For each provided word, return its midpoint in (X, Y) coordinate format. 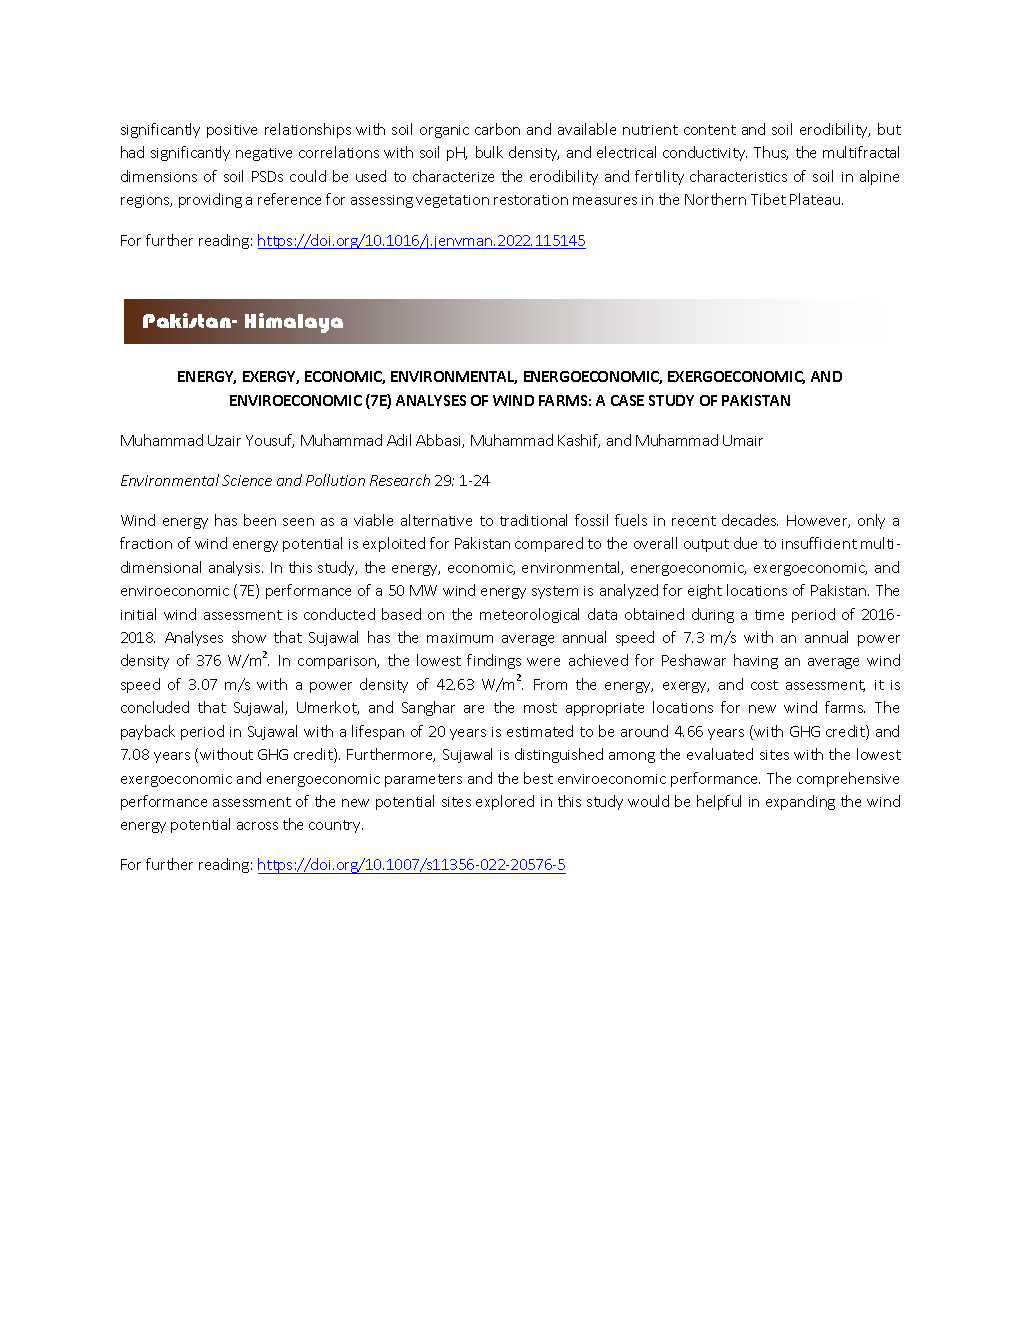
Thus (771, 153)
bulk (489, 152)
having (756, 661)
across (257, 826)
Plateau (815, 199)
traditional (533, 520)
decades (750, 520)
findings (494, 661)
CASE (627, 400)
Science (247, 480)
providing (210, 200)
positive (232, 131)
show (249, 637)
